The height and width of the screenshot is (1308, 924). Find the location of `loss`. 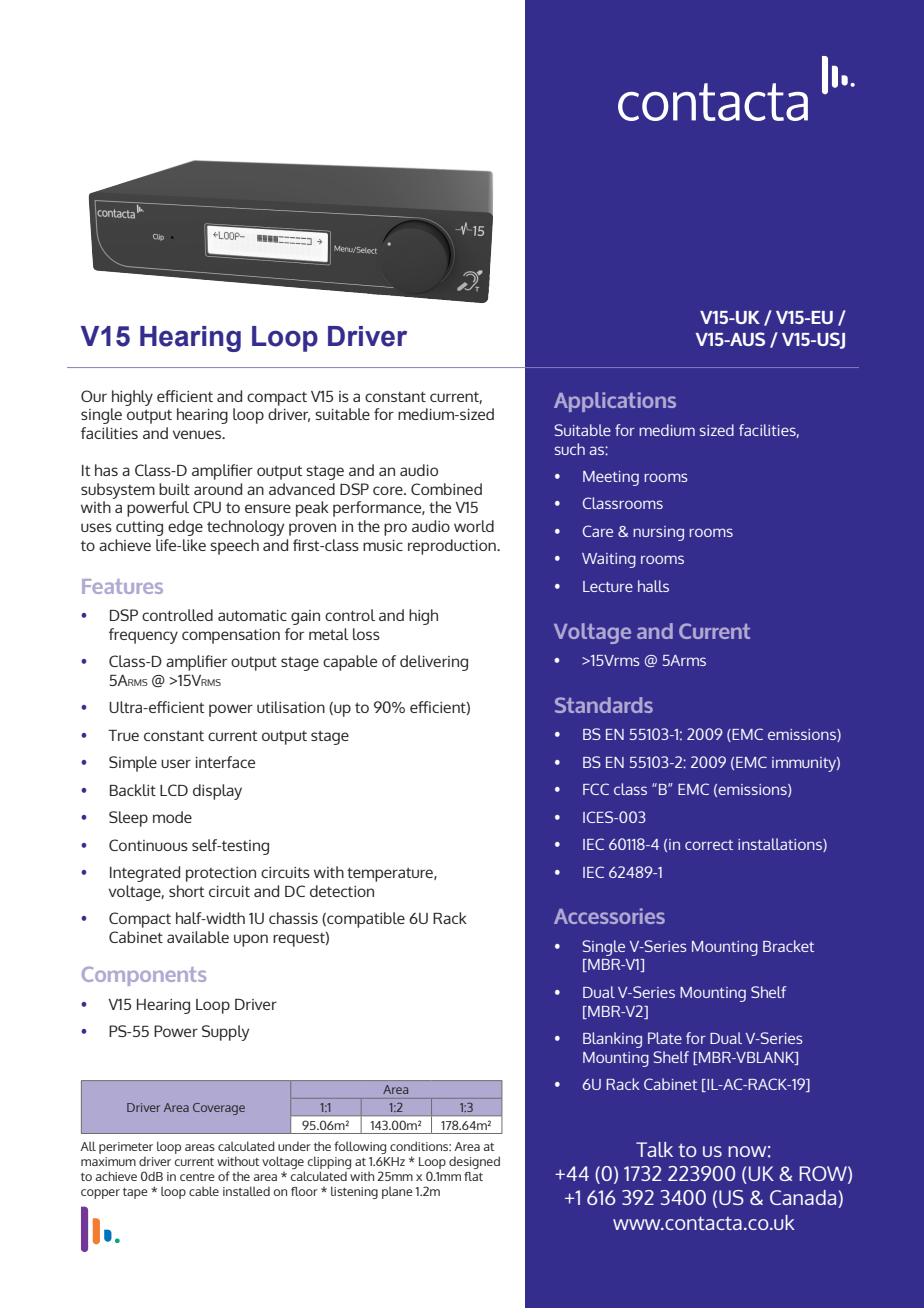

loss is located at coordinates (366, 634).
